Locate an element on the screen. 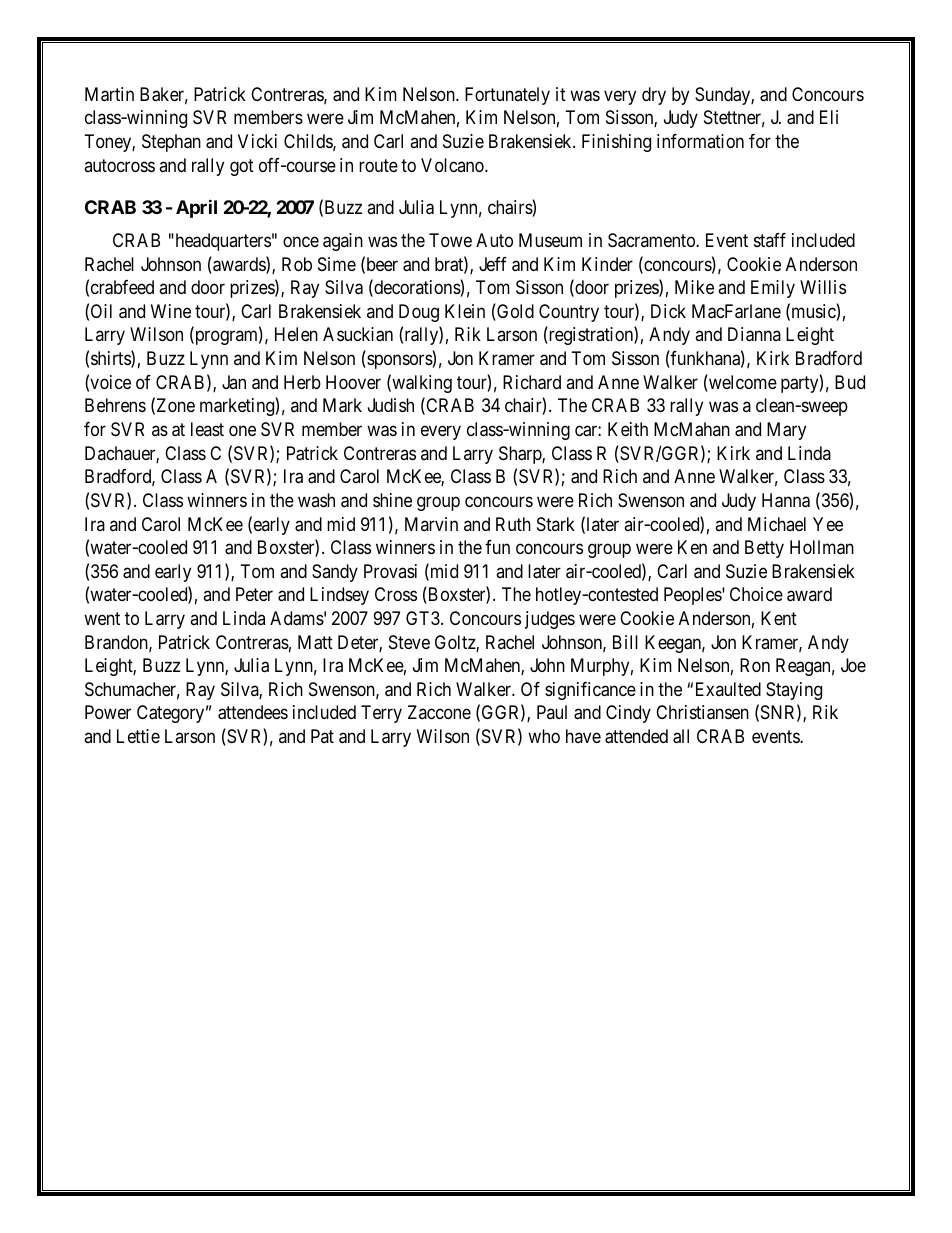  Emily is located at coordinates (773, 289).
